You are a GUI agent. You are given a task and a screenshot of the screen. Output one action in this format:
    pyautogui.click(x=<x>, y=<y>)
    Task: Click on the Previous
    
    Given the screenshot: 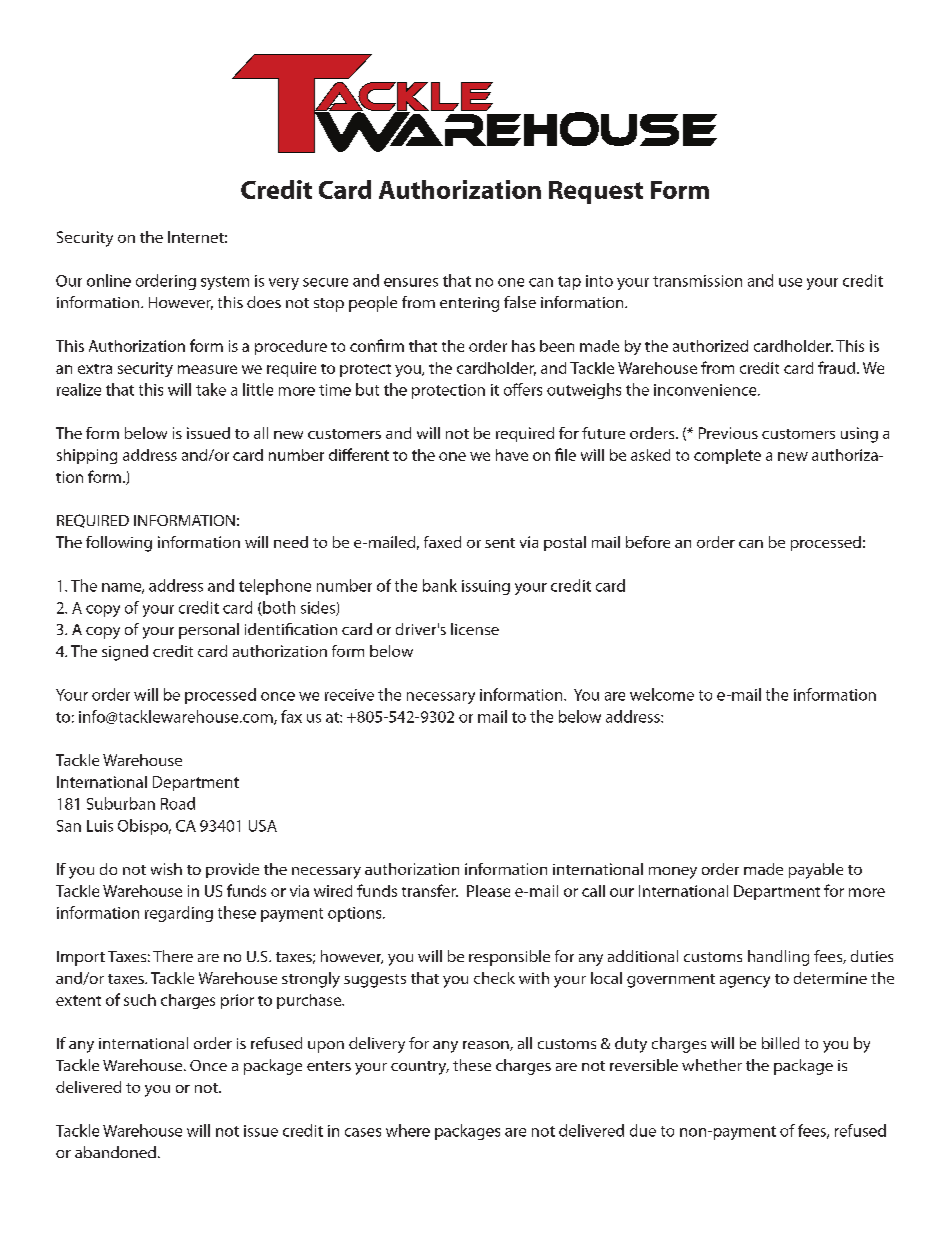 What is the action you would take?
    pyautogui.click(x=728, y=433)
